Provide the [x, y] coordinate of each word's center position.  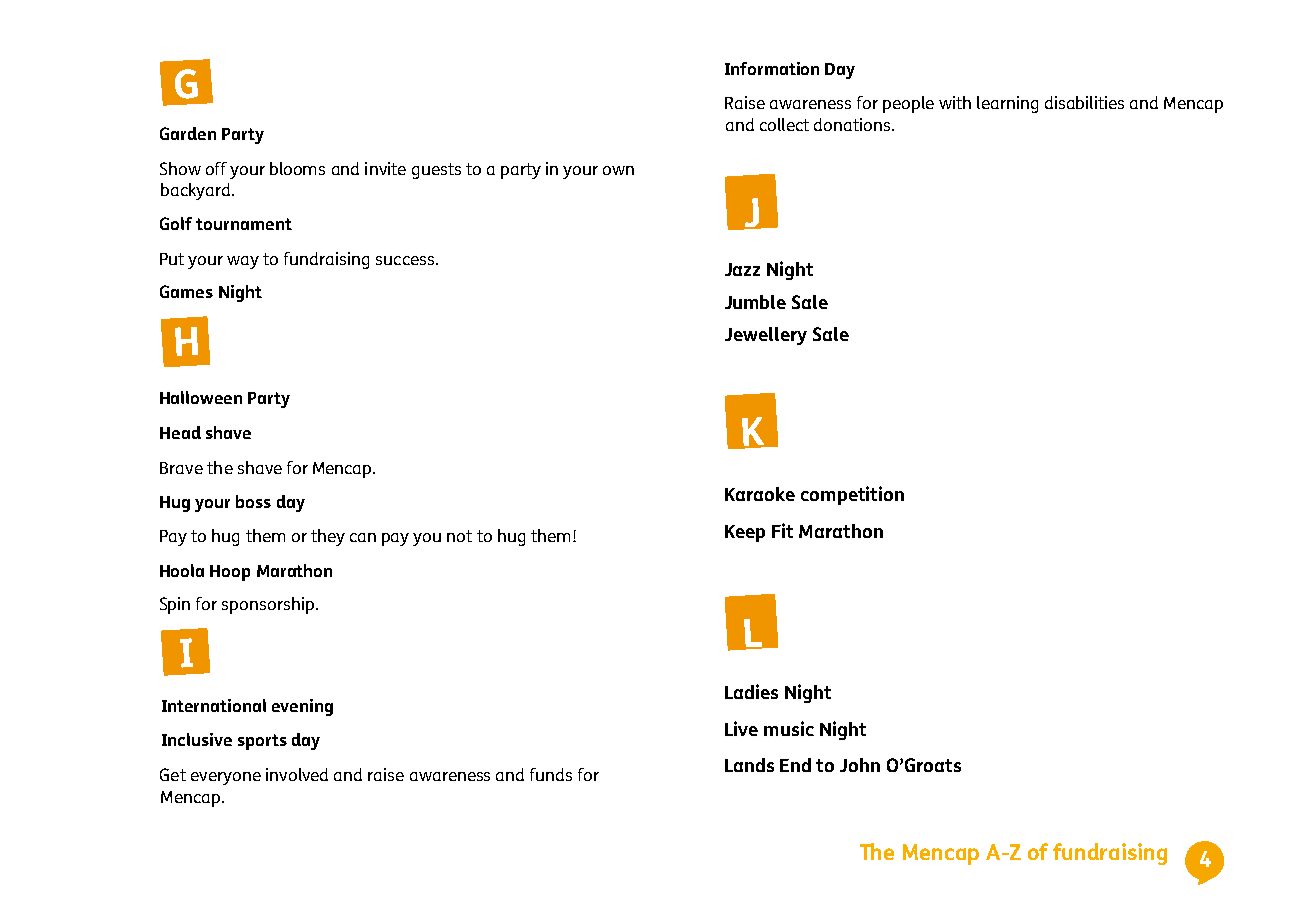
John [860, 765]
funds [551, 774]
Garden [188, 133]
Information [772, 68]
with [955, 102]
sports [262, 742]
